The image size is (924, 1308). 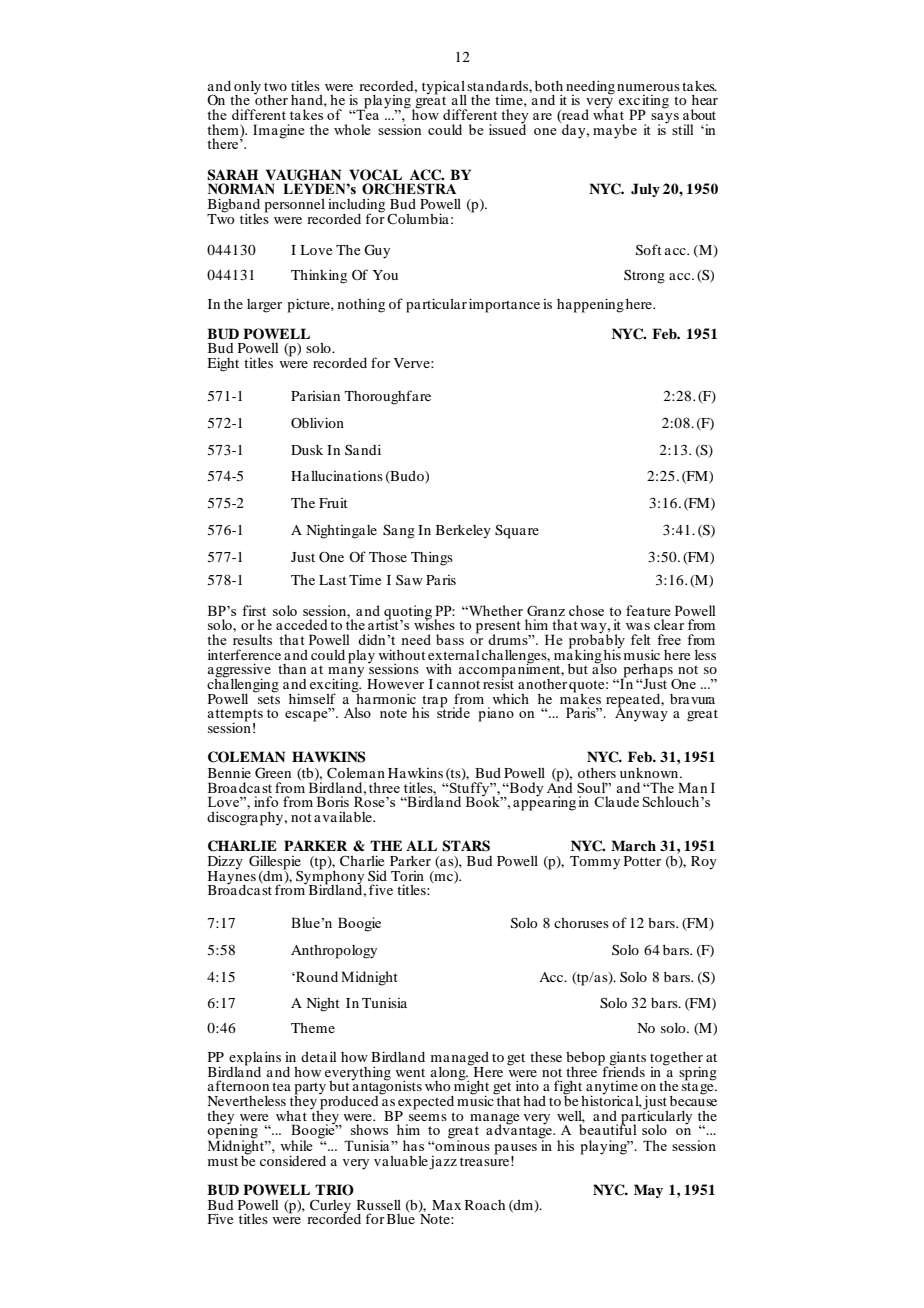 What do you see at coordinates (292, 669) in the image?
I see `than` at bounding box center [292, 669].
